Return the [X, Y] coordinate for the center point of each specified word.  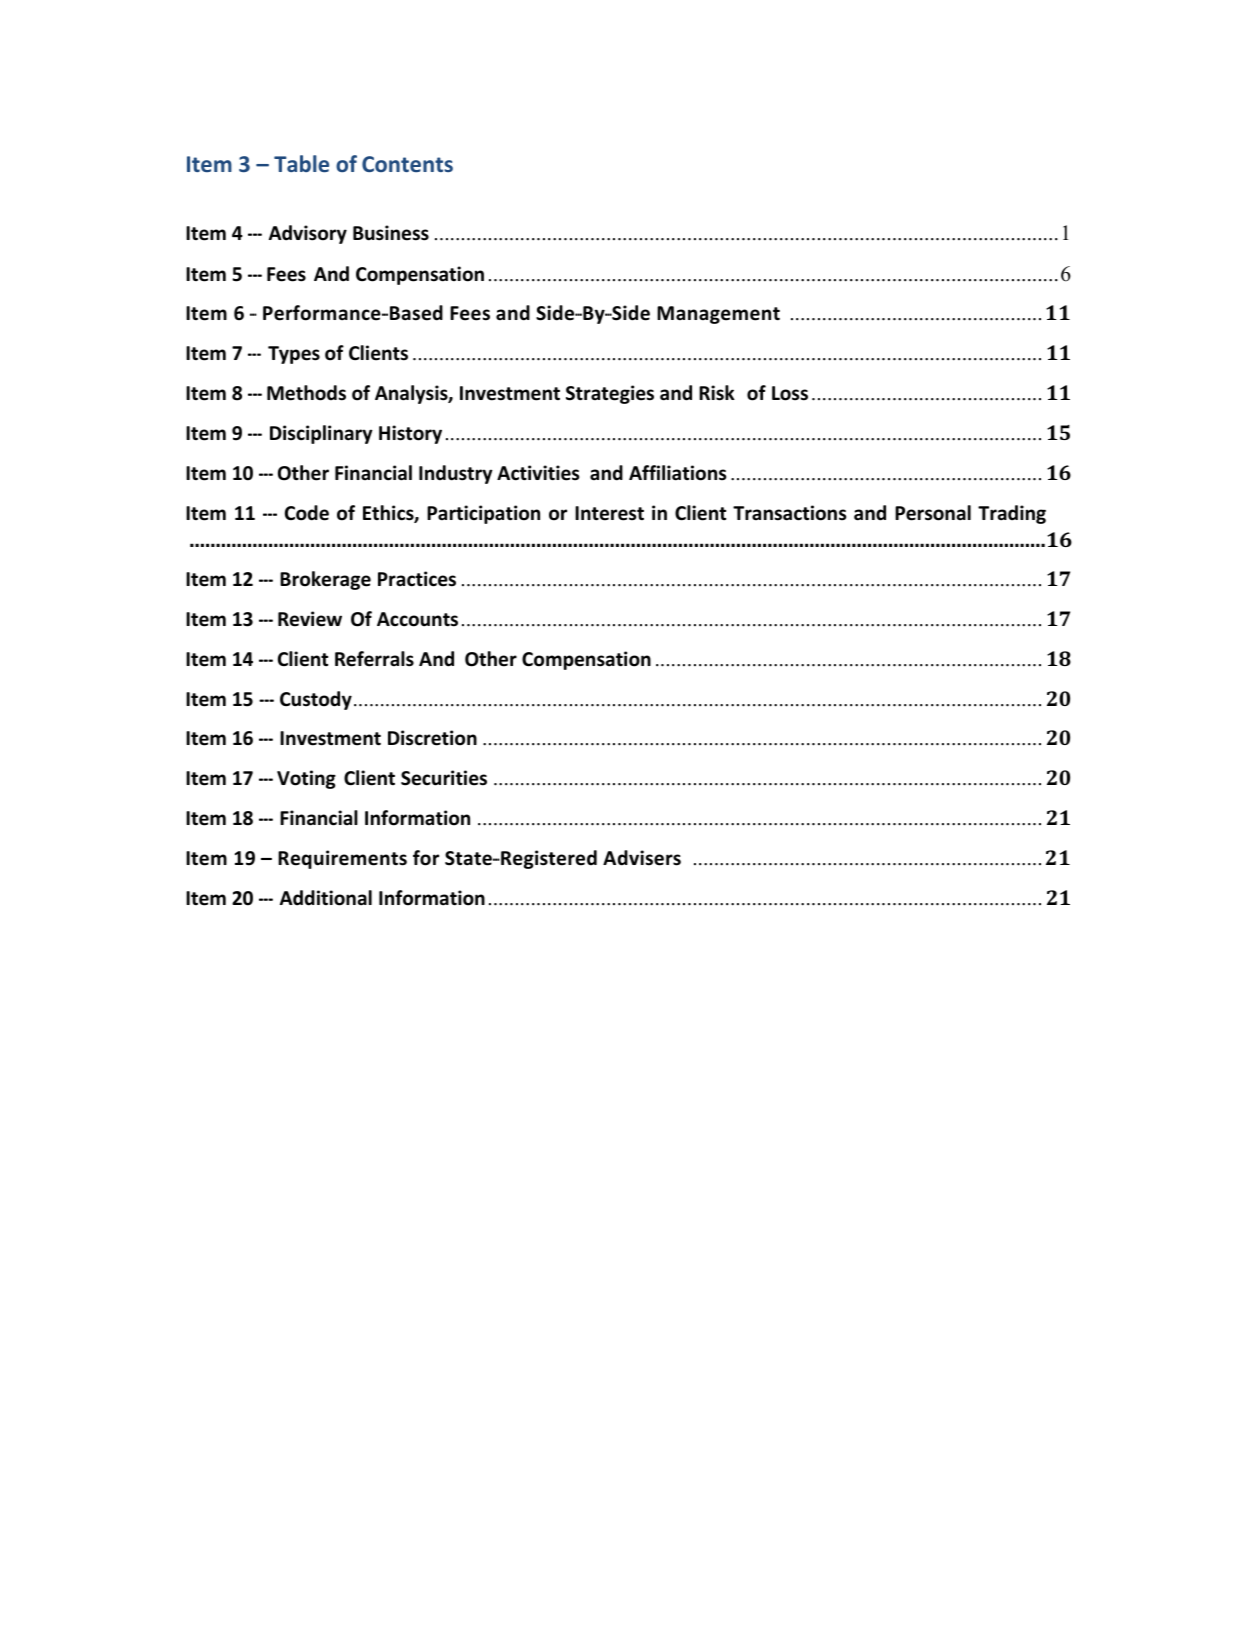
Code [307, 513]
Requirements [342, 859]
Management [718, 315]
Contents [407, 164]
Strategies [610, 394]
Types [294, 355]
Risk [717, 393]
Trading [1012, 514]
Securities [444, 778]
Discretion [432, 738]
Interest [609, 513]
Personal [933, 513]
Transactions [789, 513]
